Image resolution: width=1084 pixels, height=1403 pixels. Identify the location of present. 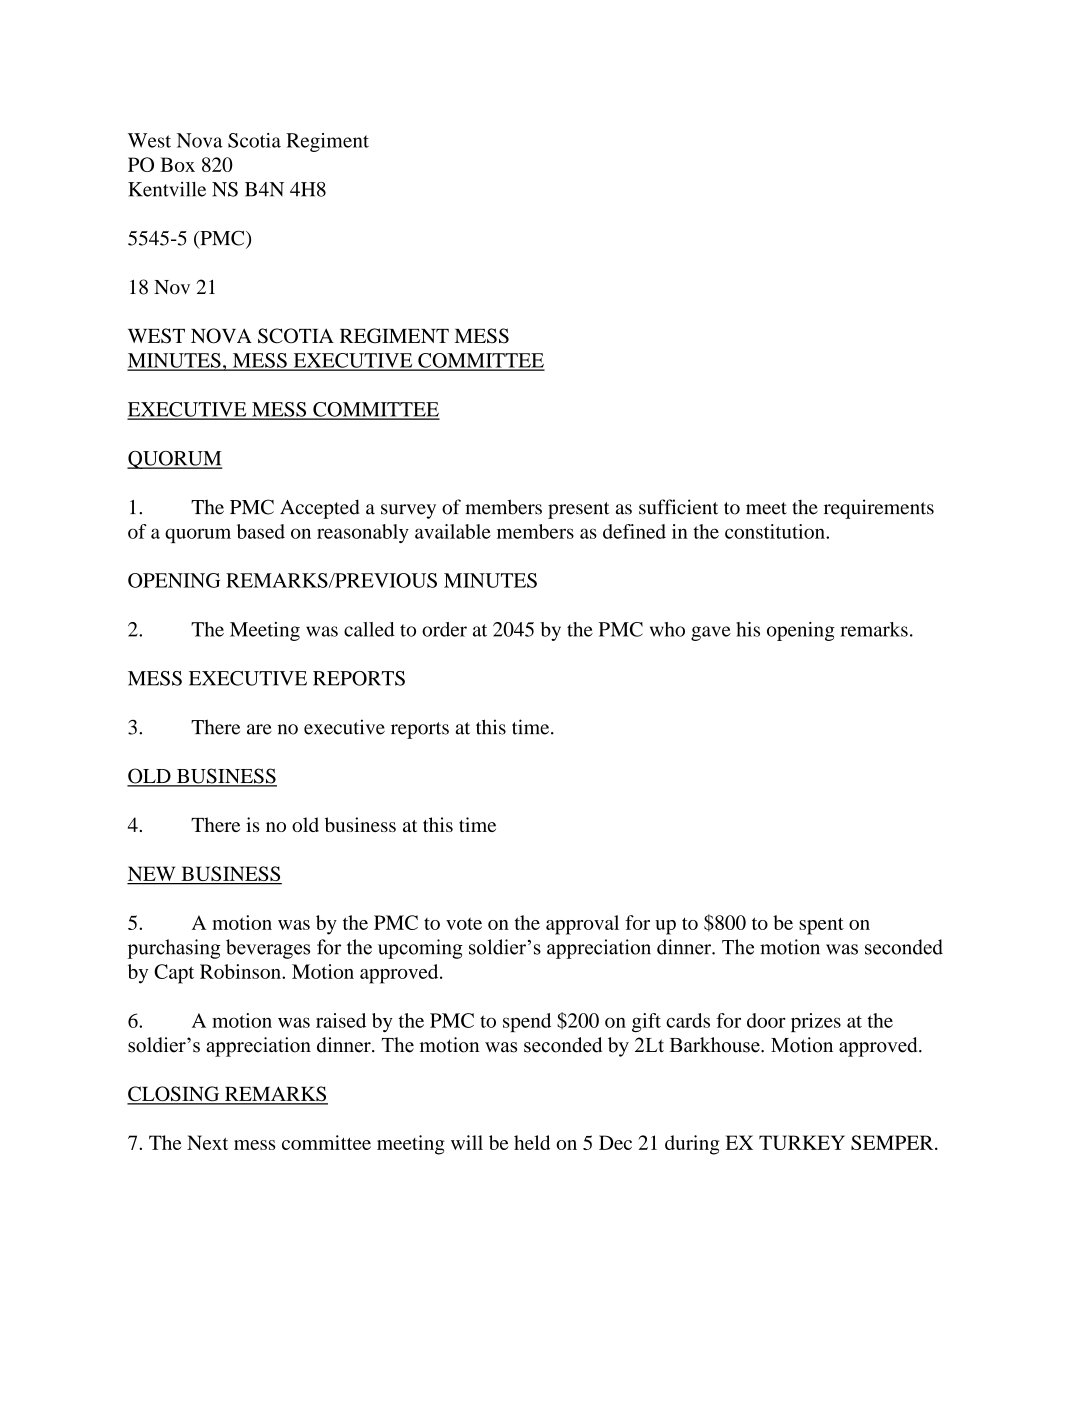
(578, 510).
